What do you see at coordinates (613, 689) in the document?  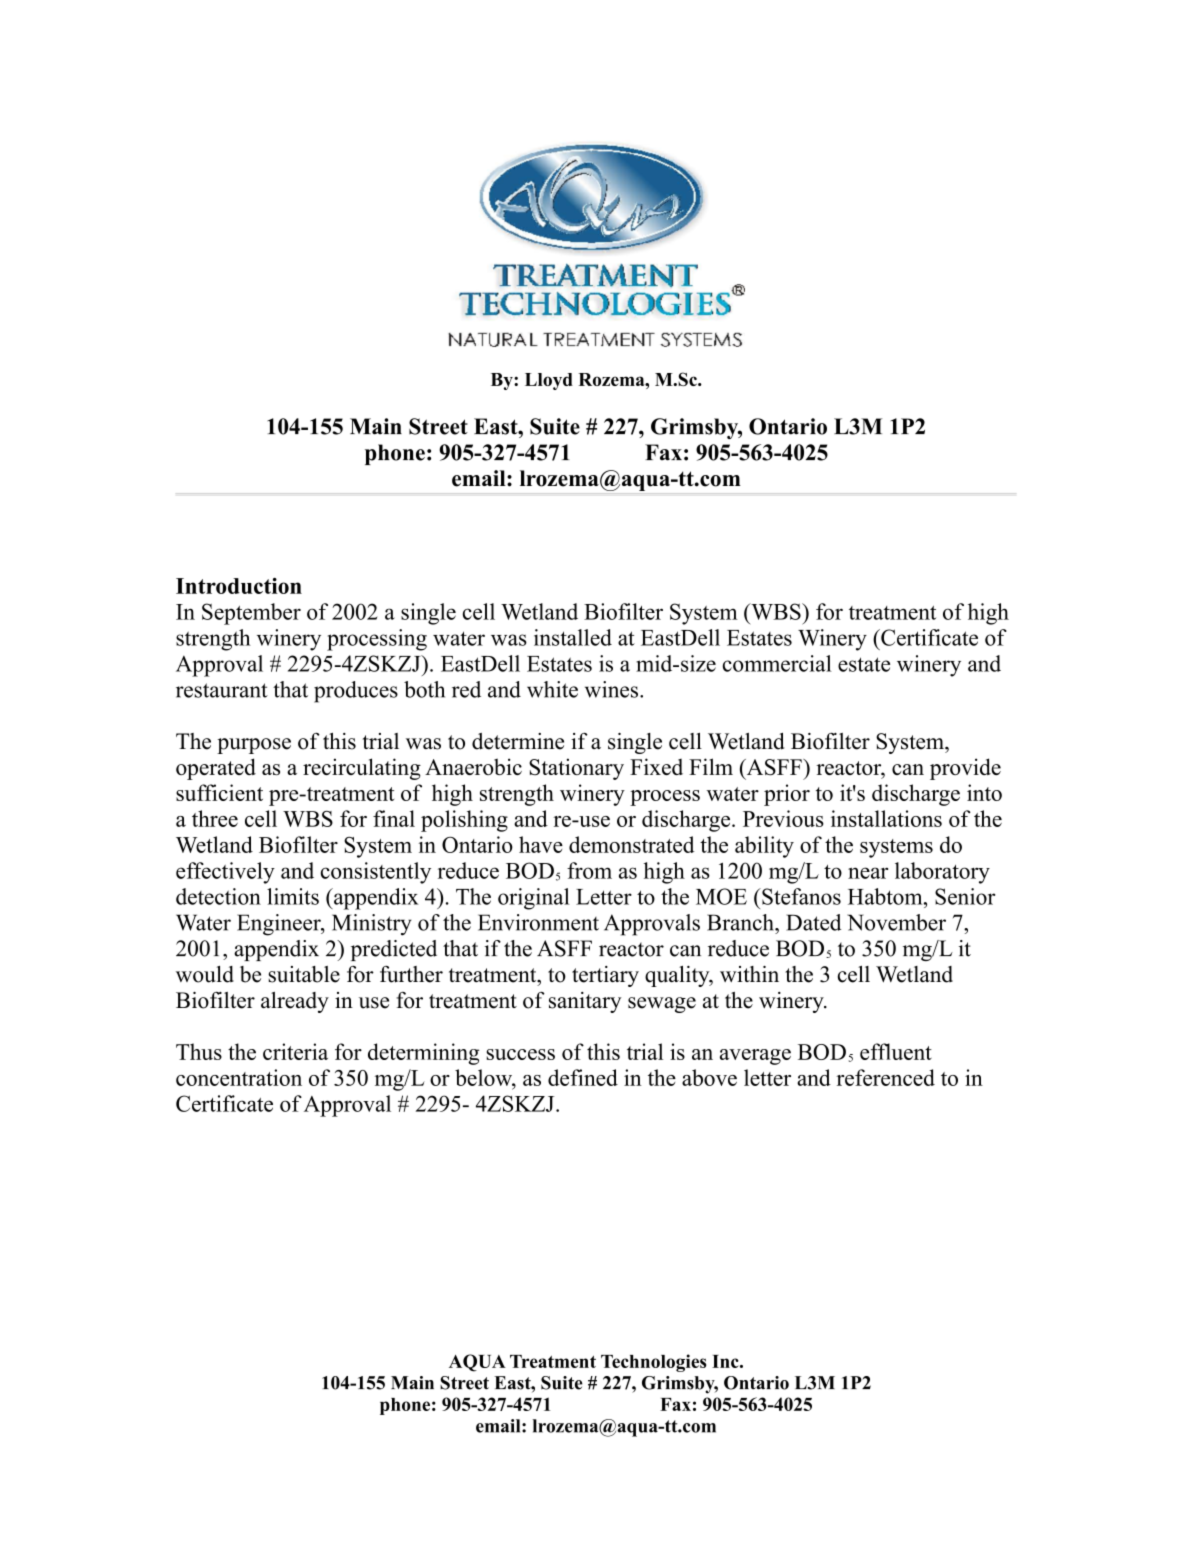 I see `wines` at bounding box center [613, 689].
